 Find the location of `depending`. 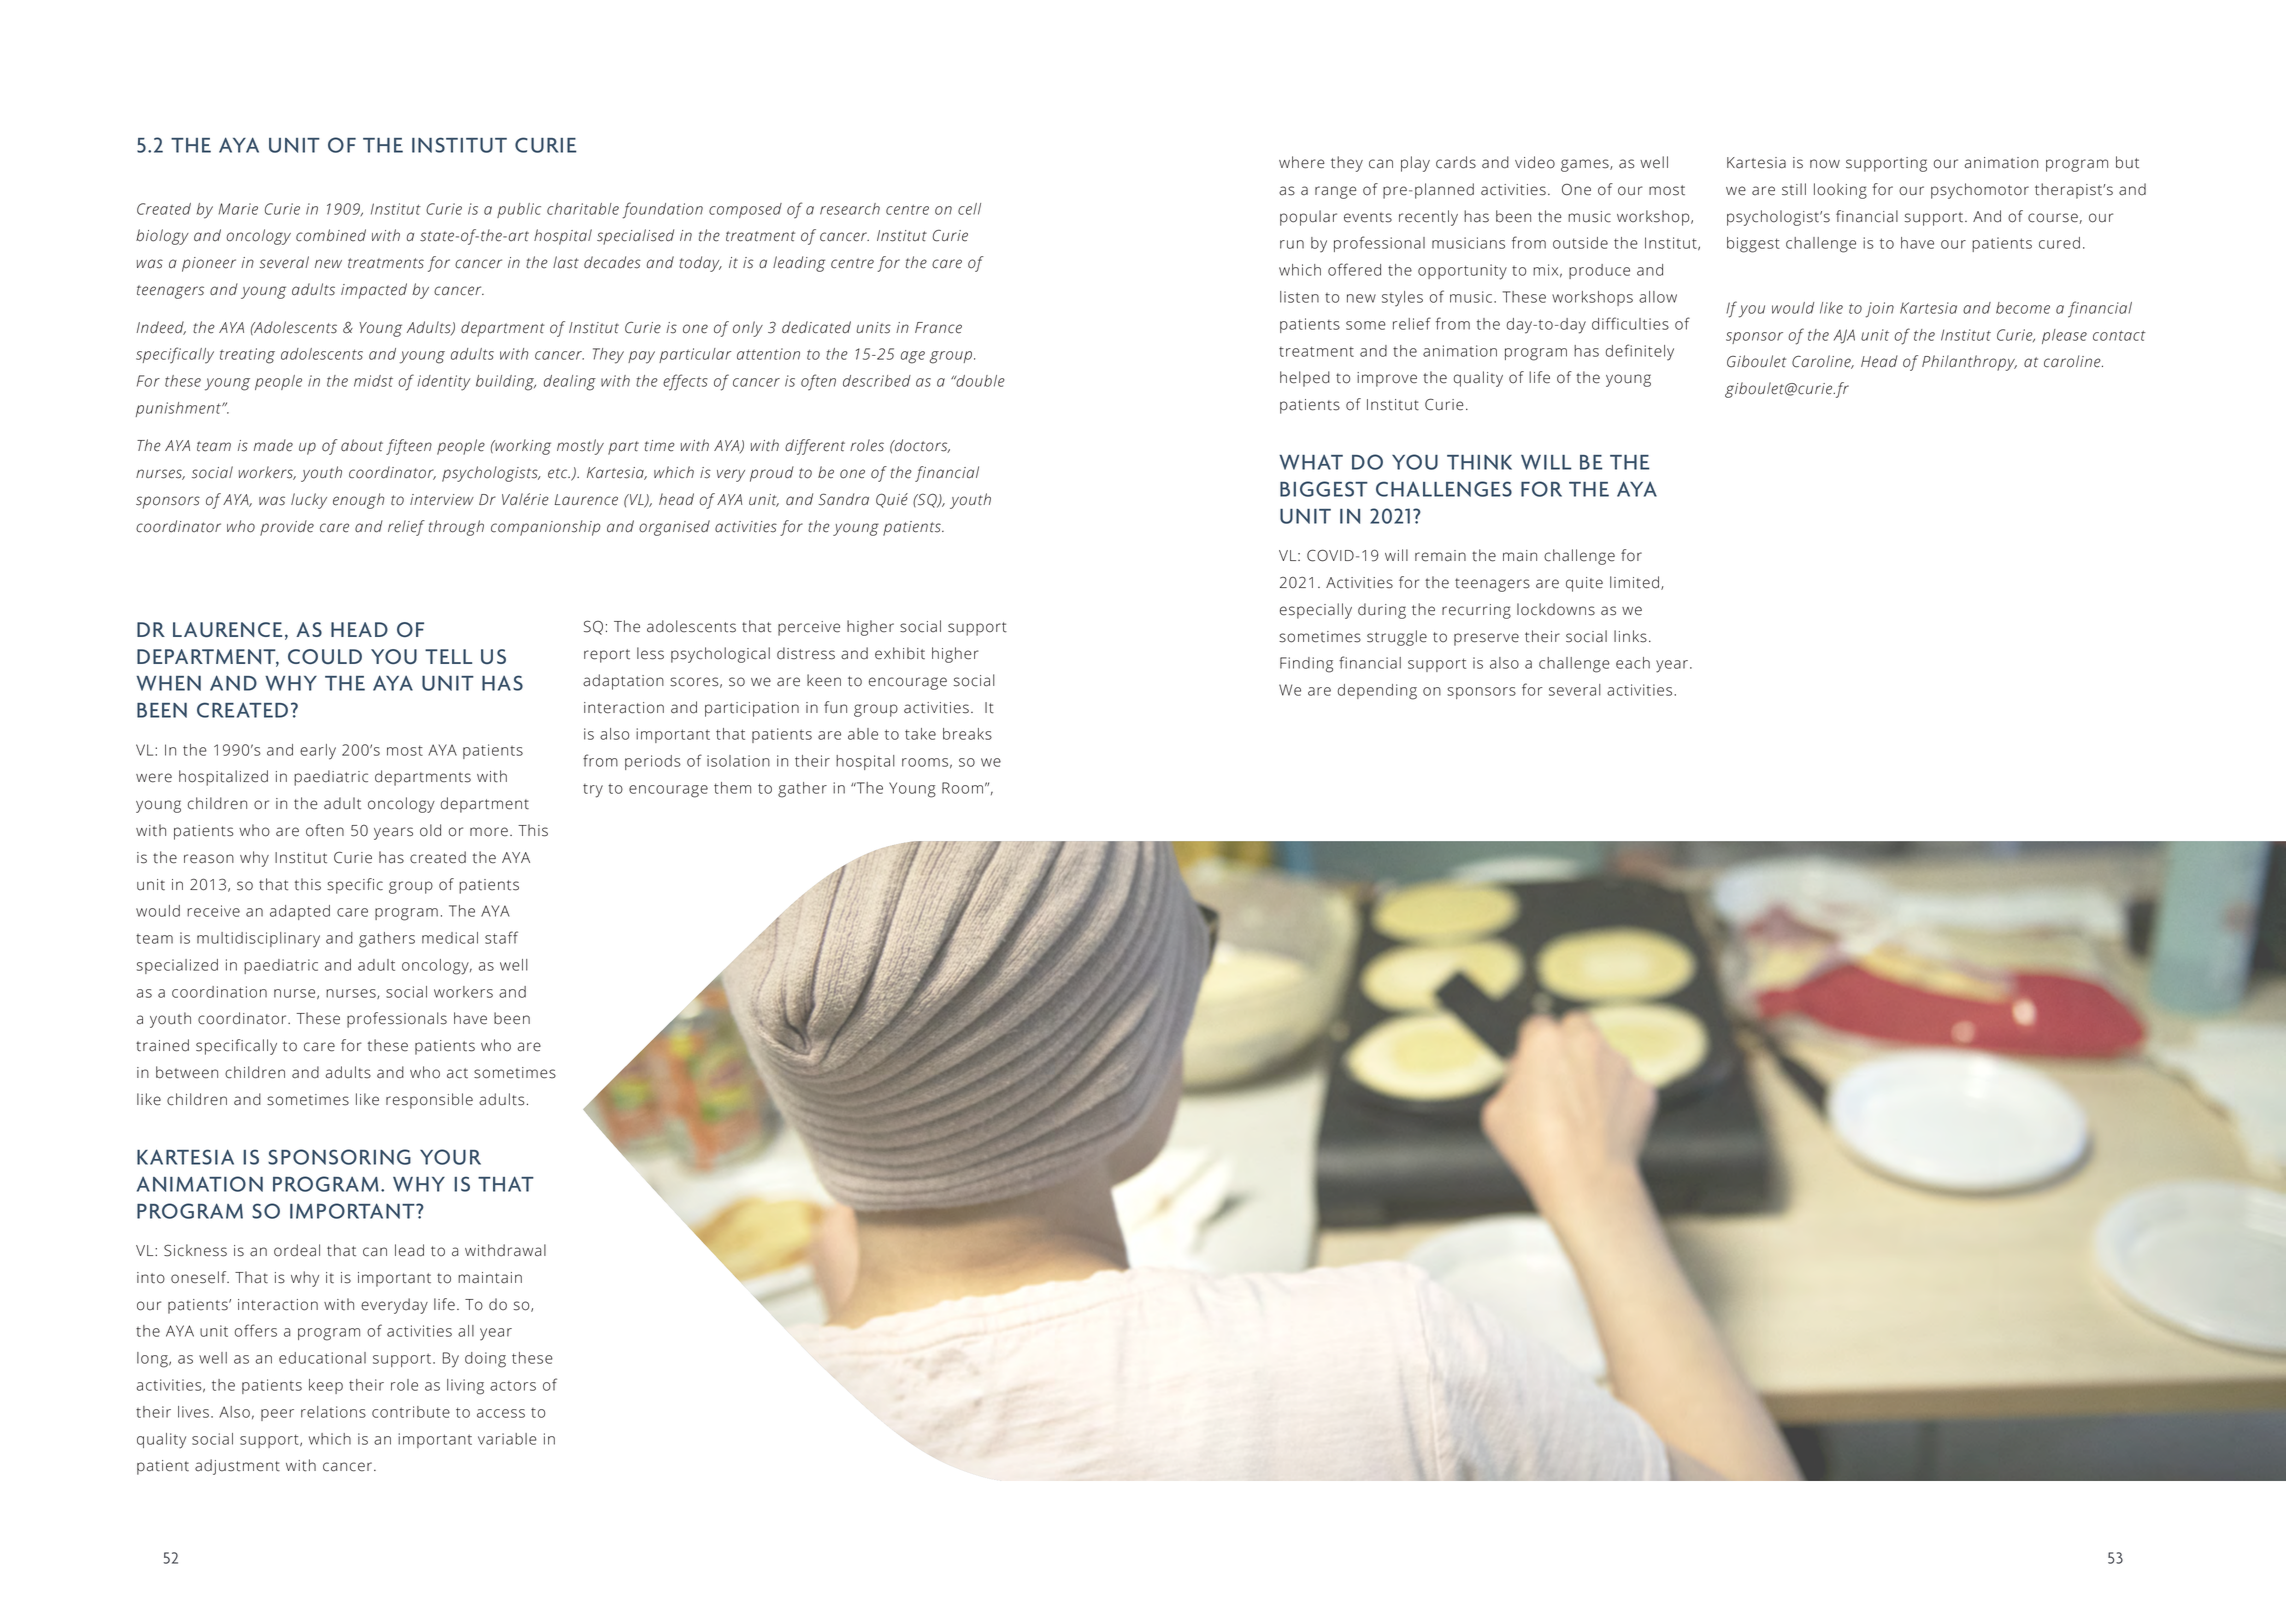

depending is located at coordinates (1377, 692).
